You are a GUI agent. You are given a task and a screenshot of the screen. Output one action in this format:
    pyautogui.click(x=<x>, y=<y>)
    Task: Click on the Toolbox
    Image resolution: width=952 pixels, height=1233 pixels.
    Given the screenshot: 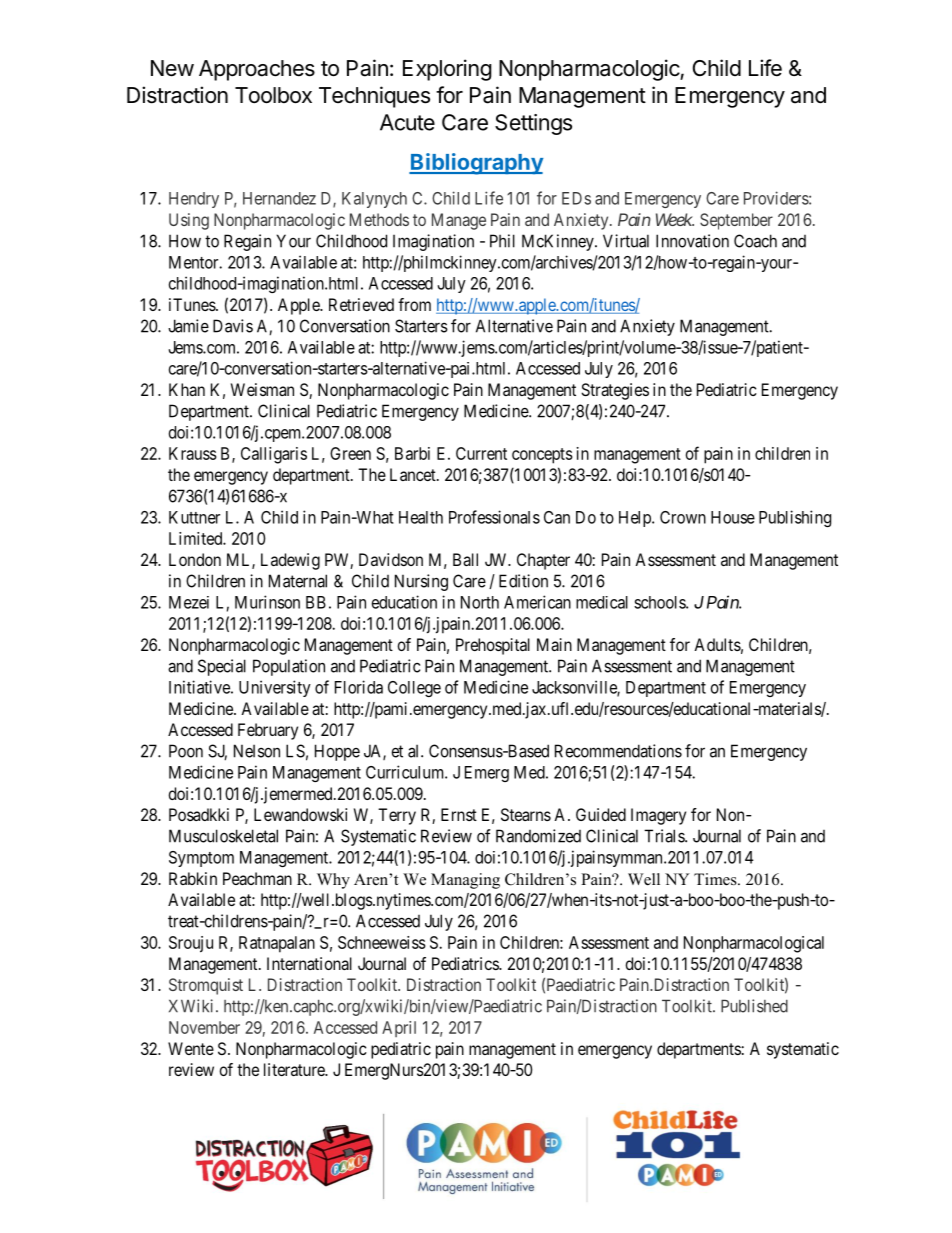 What is the action you would take?
    pyautogui.click(x=273, y=95)
